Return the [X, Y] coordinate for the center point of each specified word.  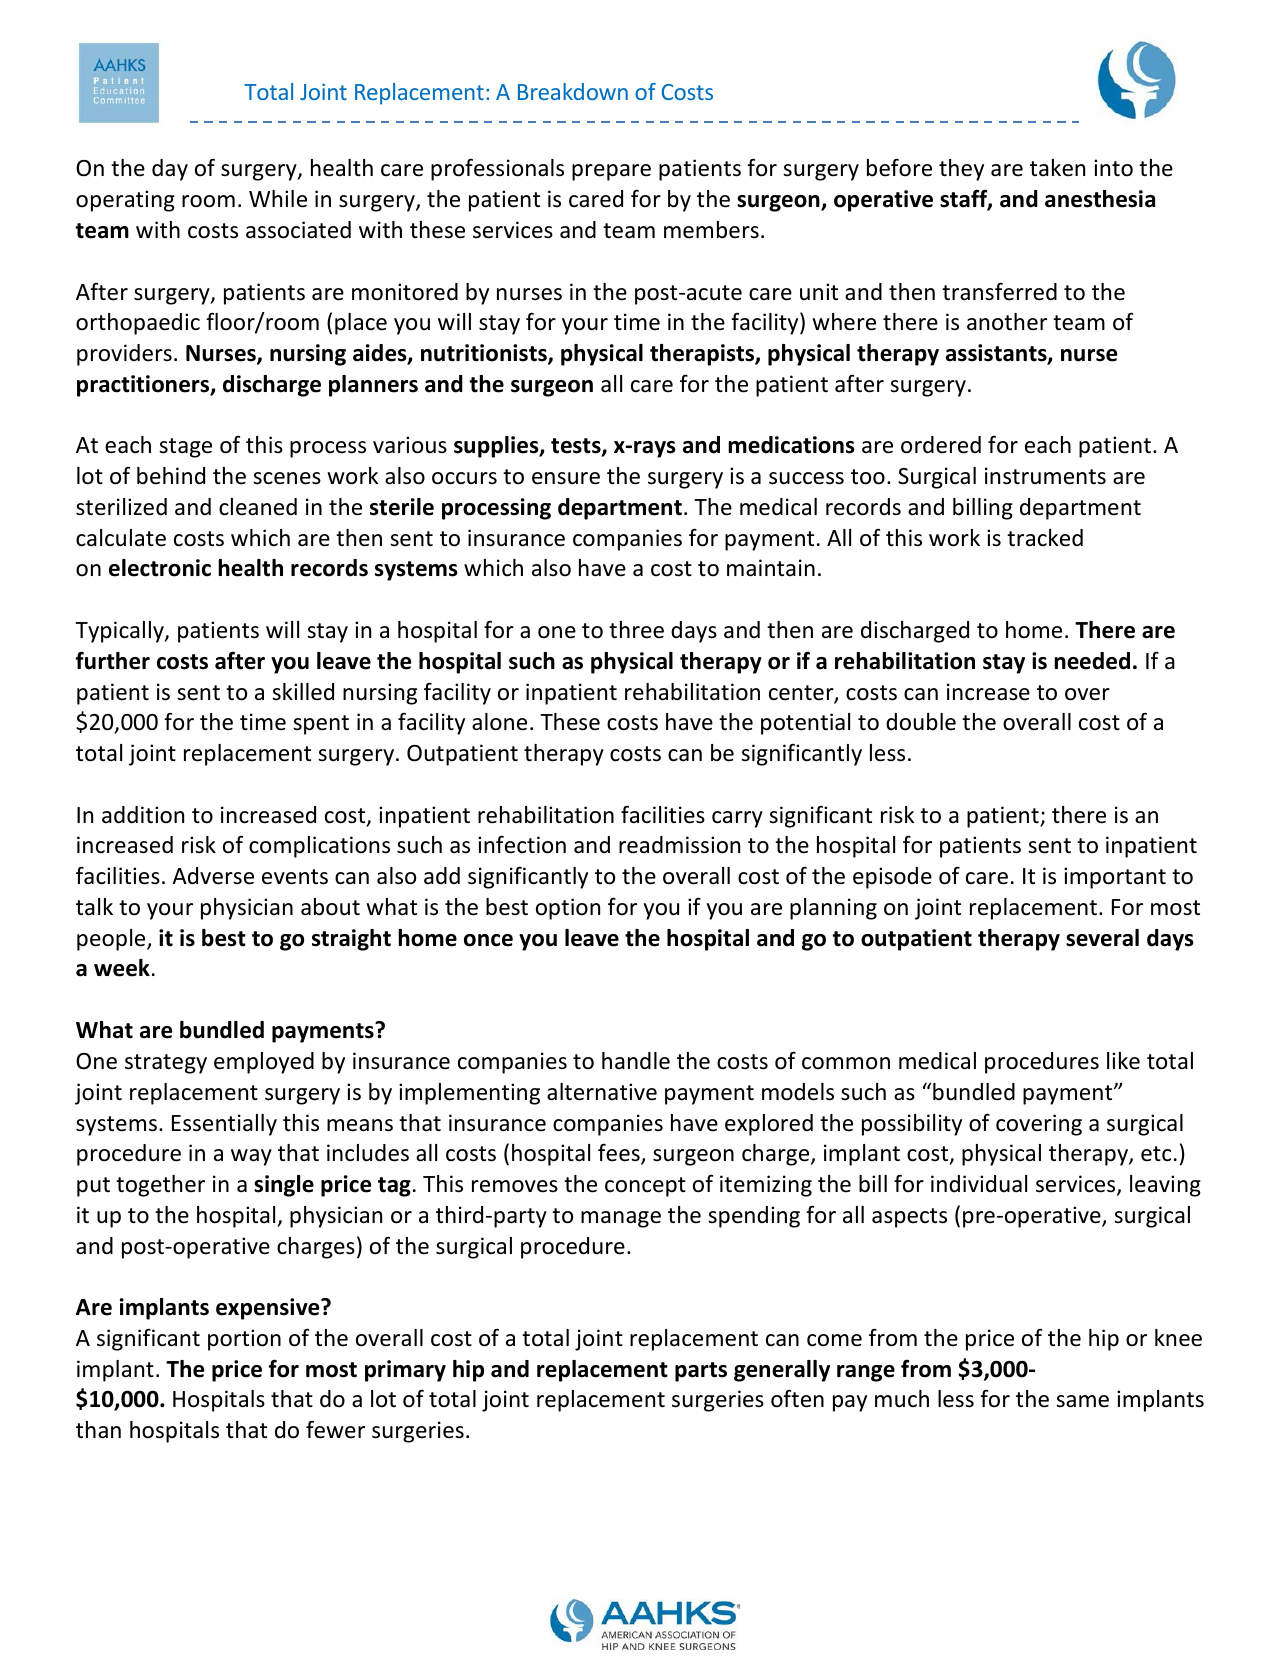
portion [244, 1340]
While [278, 199]
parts [701, 1372]
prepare [611, 172]
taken [1057, 168]
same [1082, 1401]
